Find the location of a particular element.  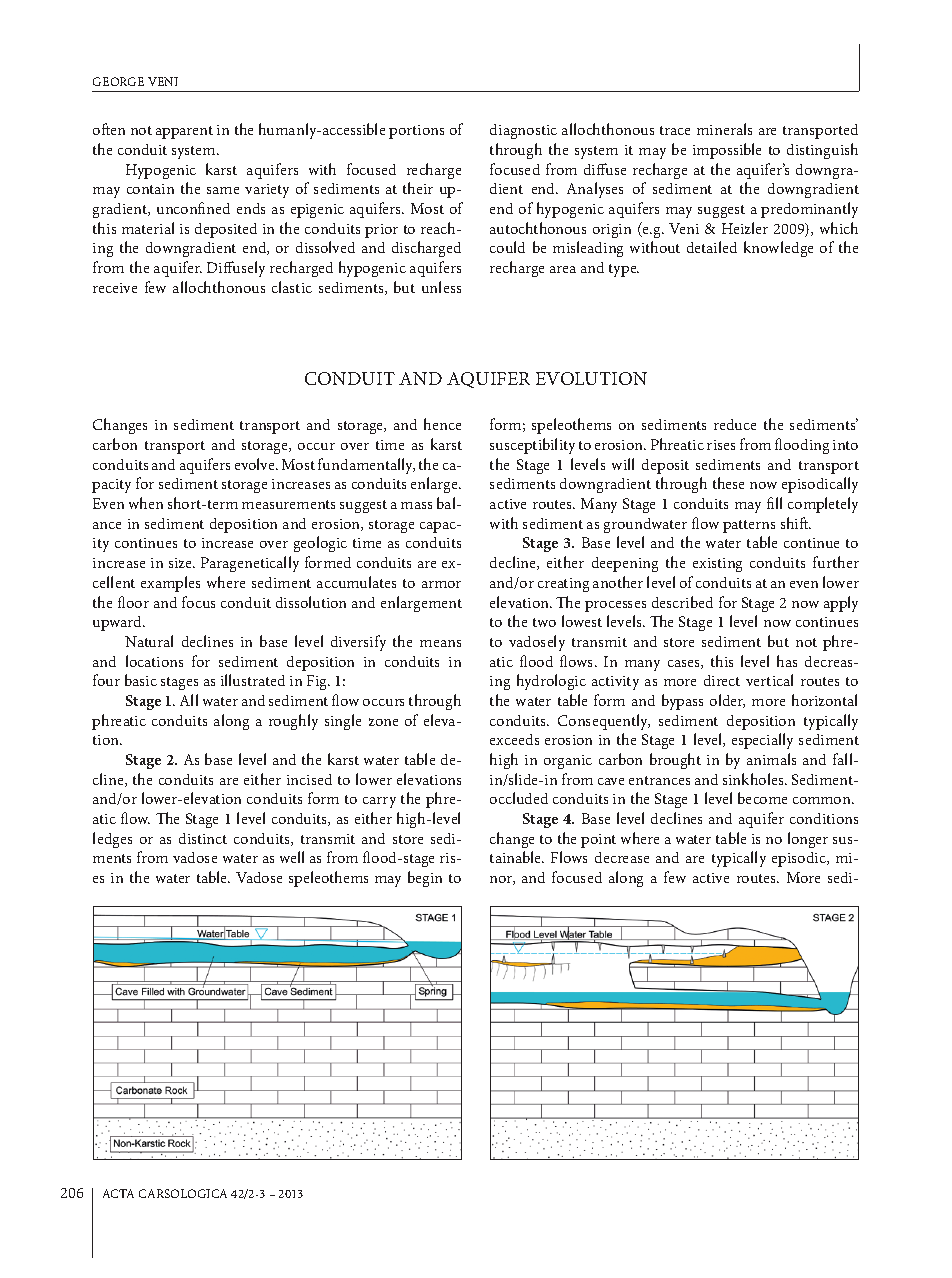

their is located at coordinates (418, 188).
